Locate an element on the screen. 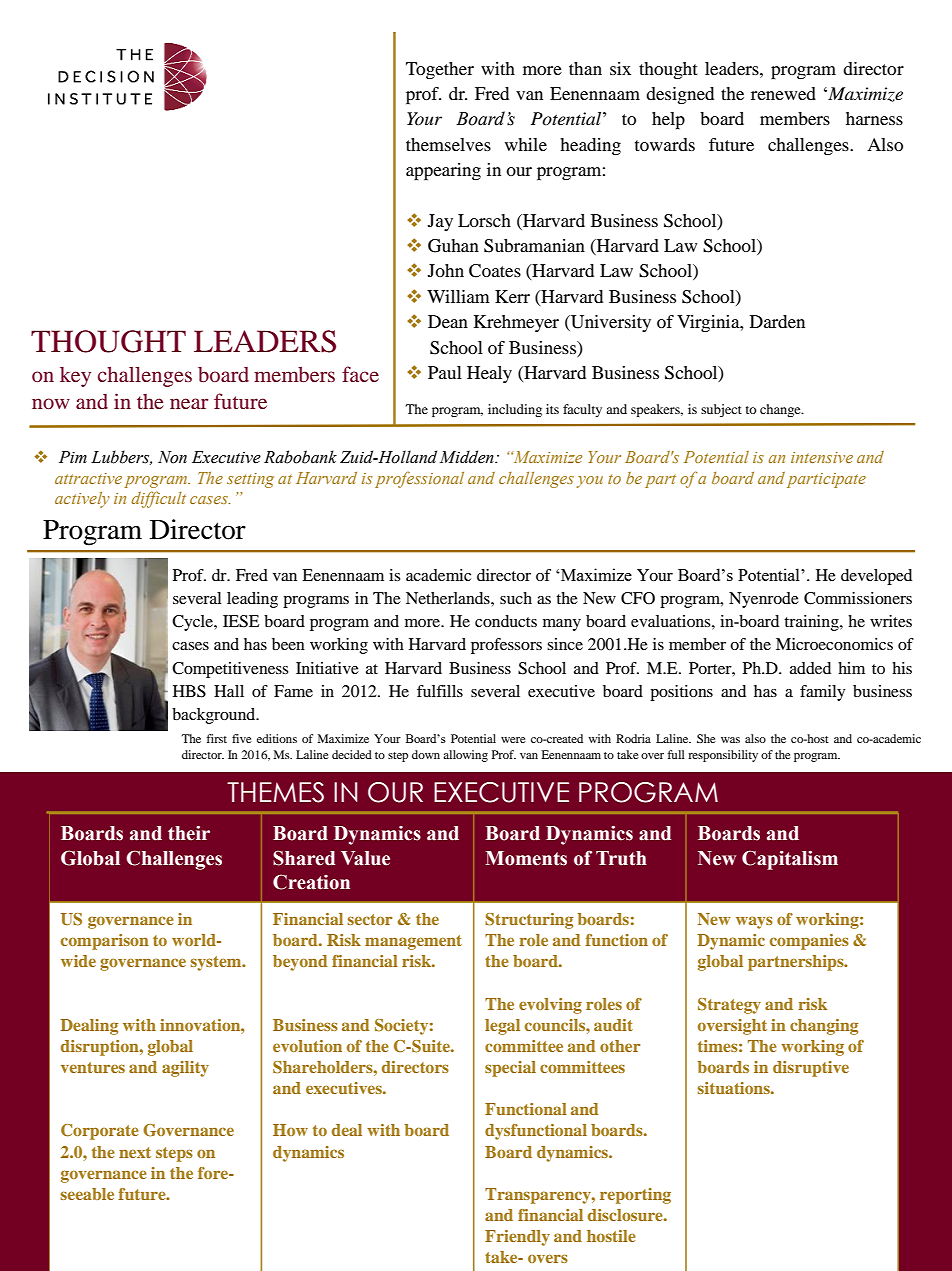 This screenshot has width=952, height=1271. comparison is located at coordinates (105, 942).
